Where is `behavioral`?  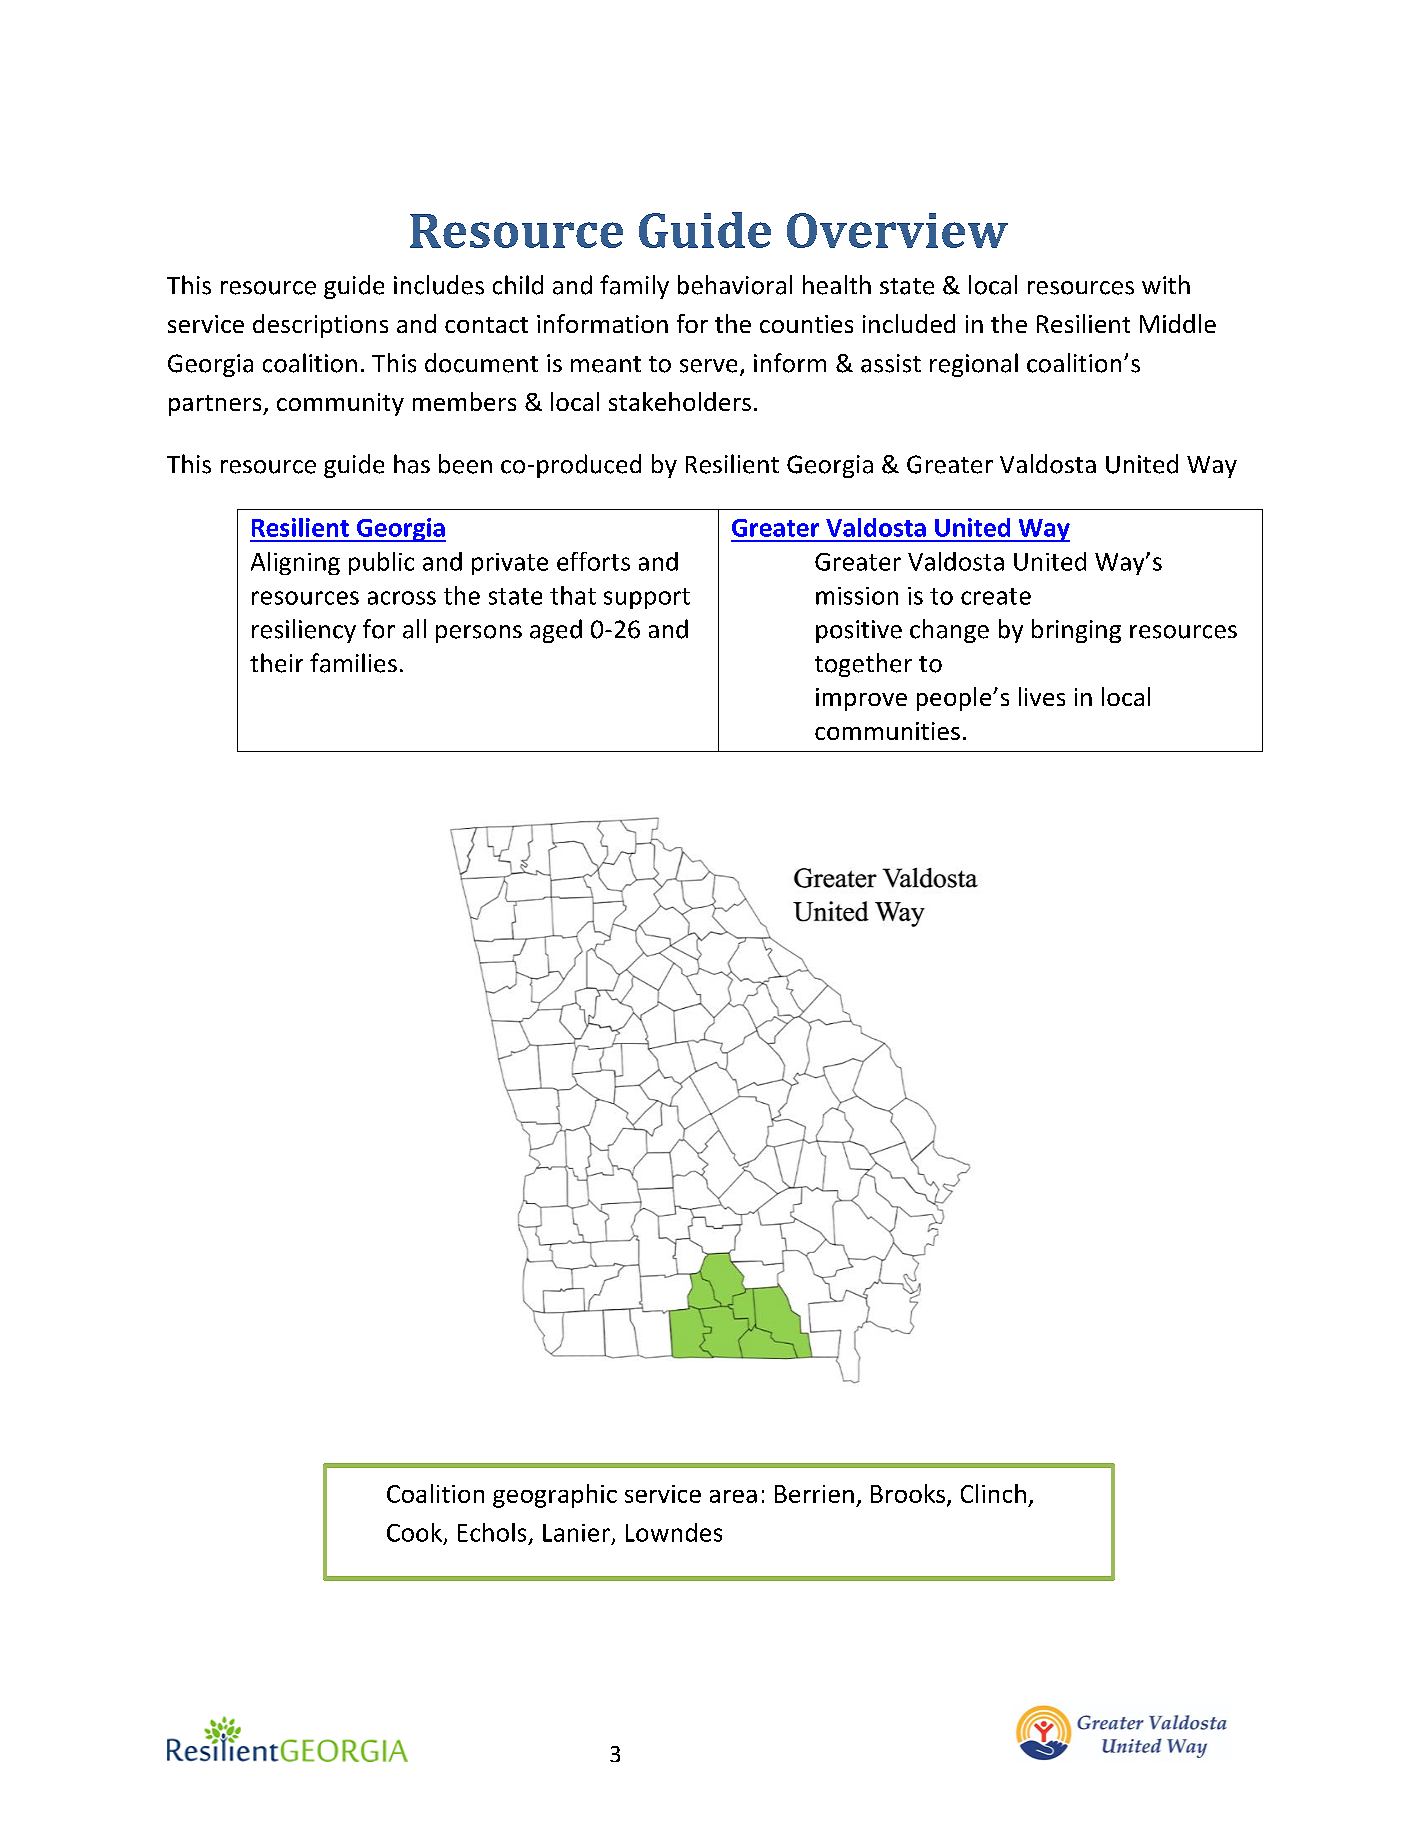
behavioral is located at coordinates (735, 285).
